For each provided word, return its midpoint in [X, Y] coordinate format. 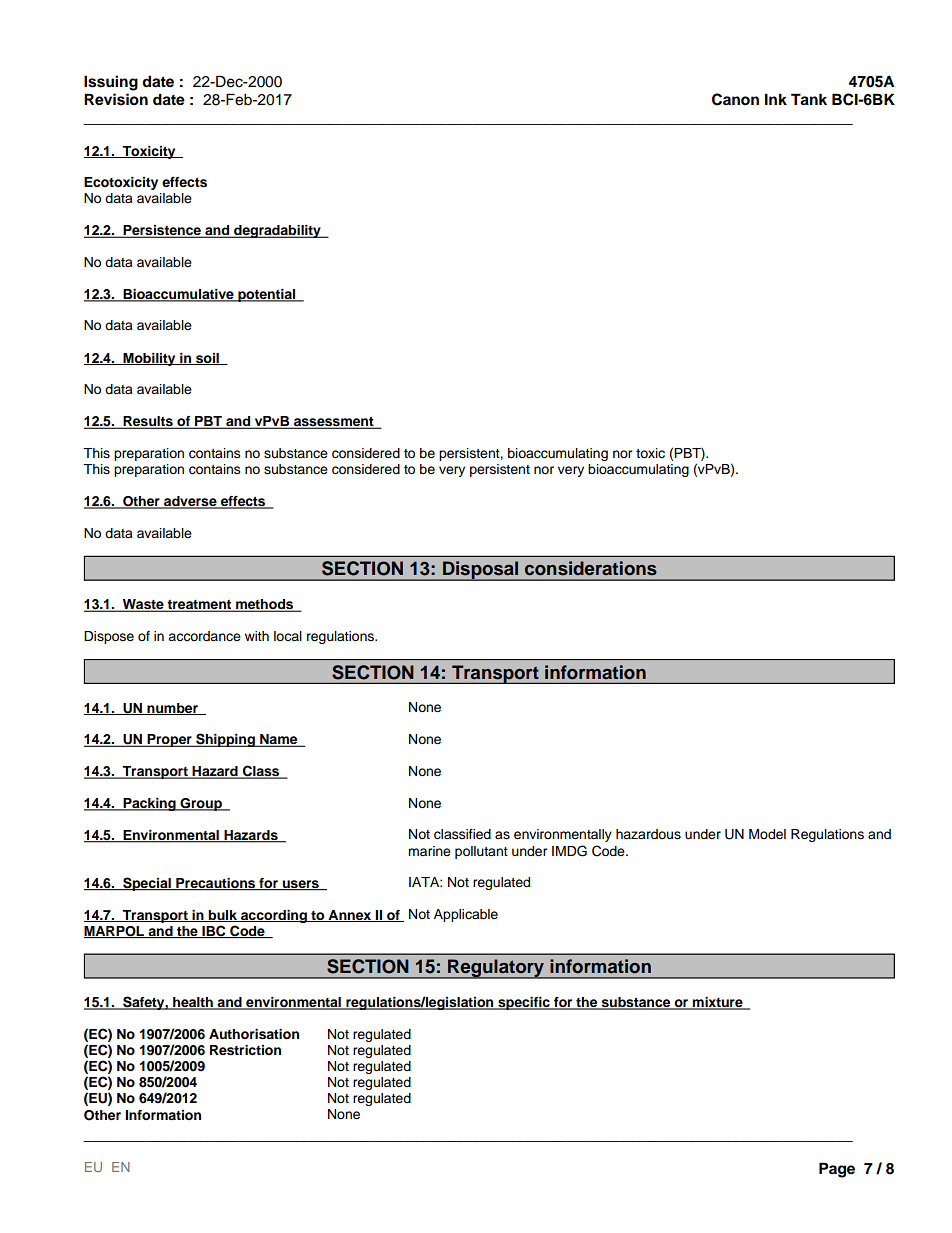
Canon [735, 99]
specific [524, 1003]
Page [837, 1170]
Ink [776, 99]
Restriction [245, 1050]
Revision [116, 99]
